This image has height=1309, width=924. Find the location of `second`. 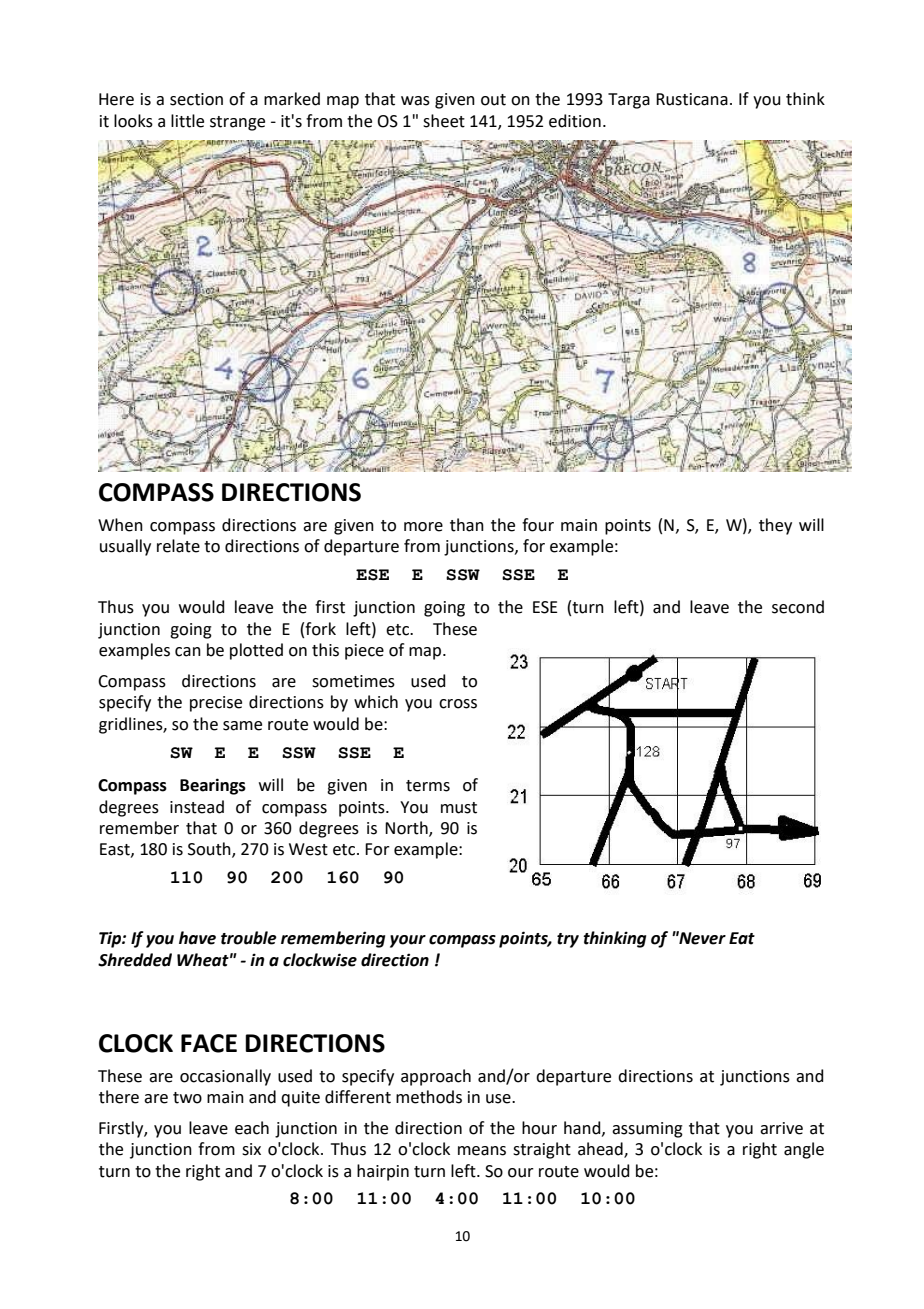

second is located at coordinates (798, 607).
